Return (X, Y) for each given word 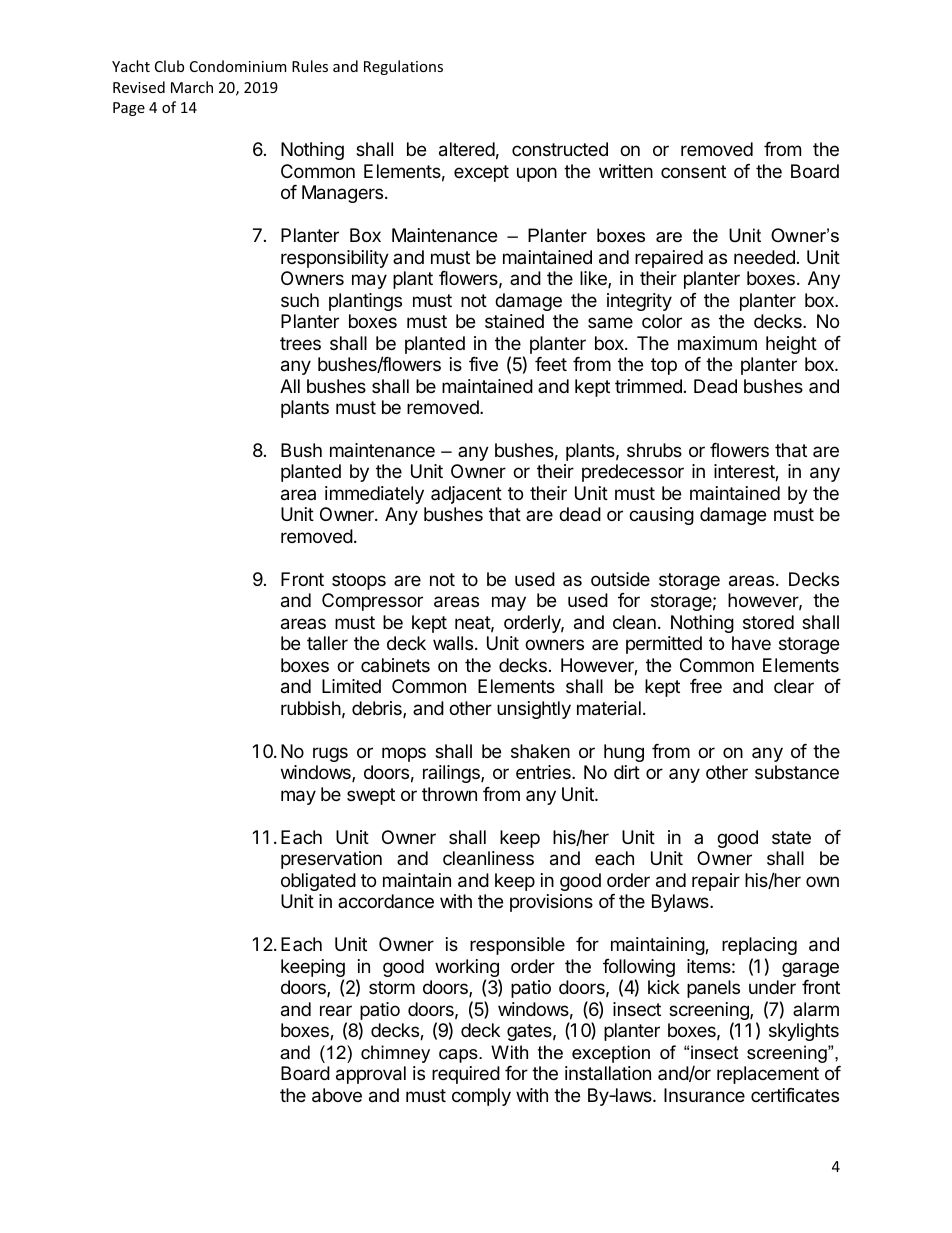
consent (693, 171)
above (337, 1095)
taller (327, 643)
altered (467, 149)
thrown (449, 794)
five (483, 364)
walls (453, 643)
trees (300, 343)
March (192, 87)
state (791, 837)
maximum (717, 343)
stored (768, 622)
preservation (331, 860)
